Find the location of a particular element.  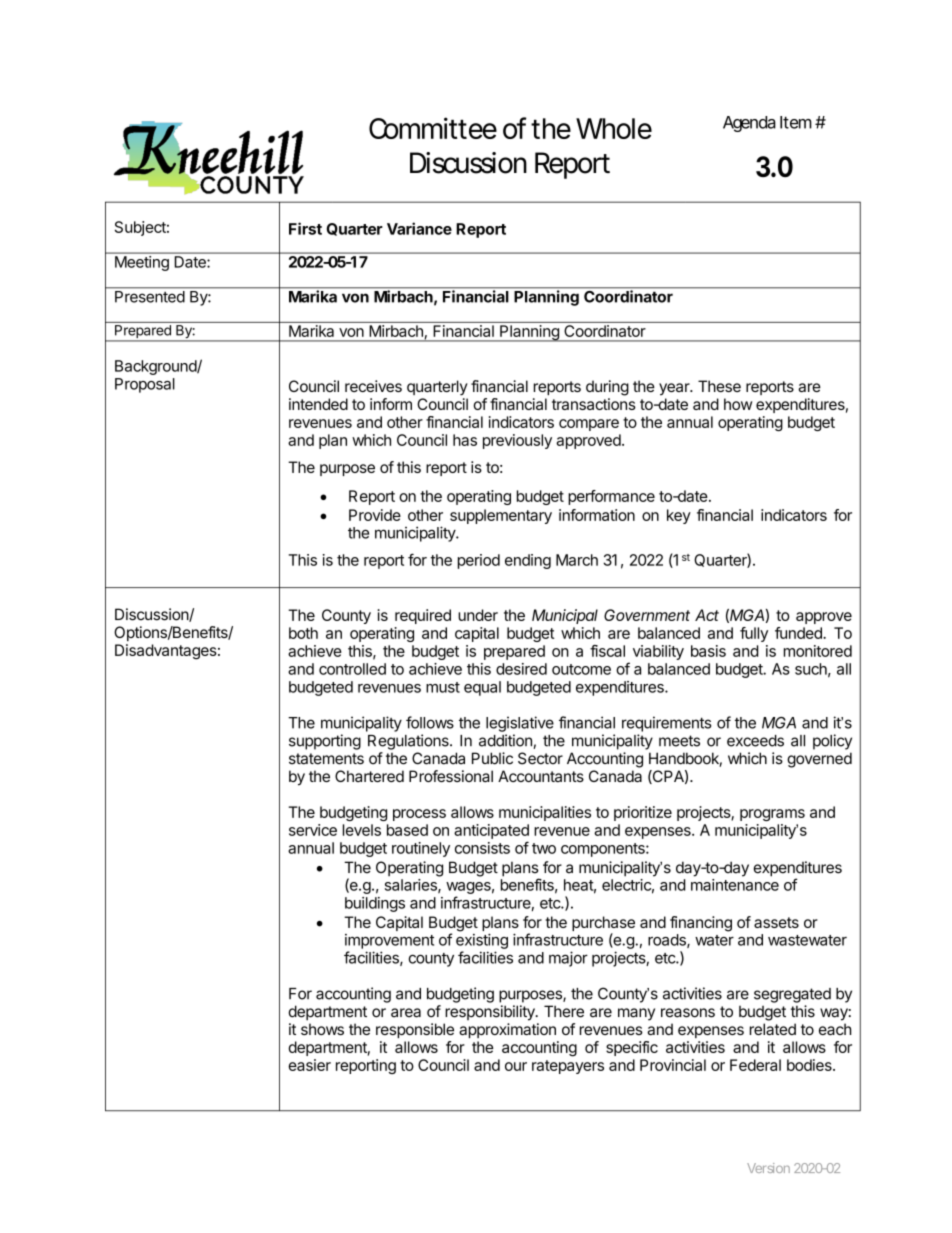

Version is located at coordinates (768, 1168).
